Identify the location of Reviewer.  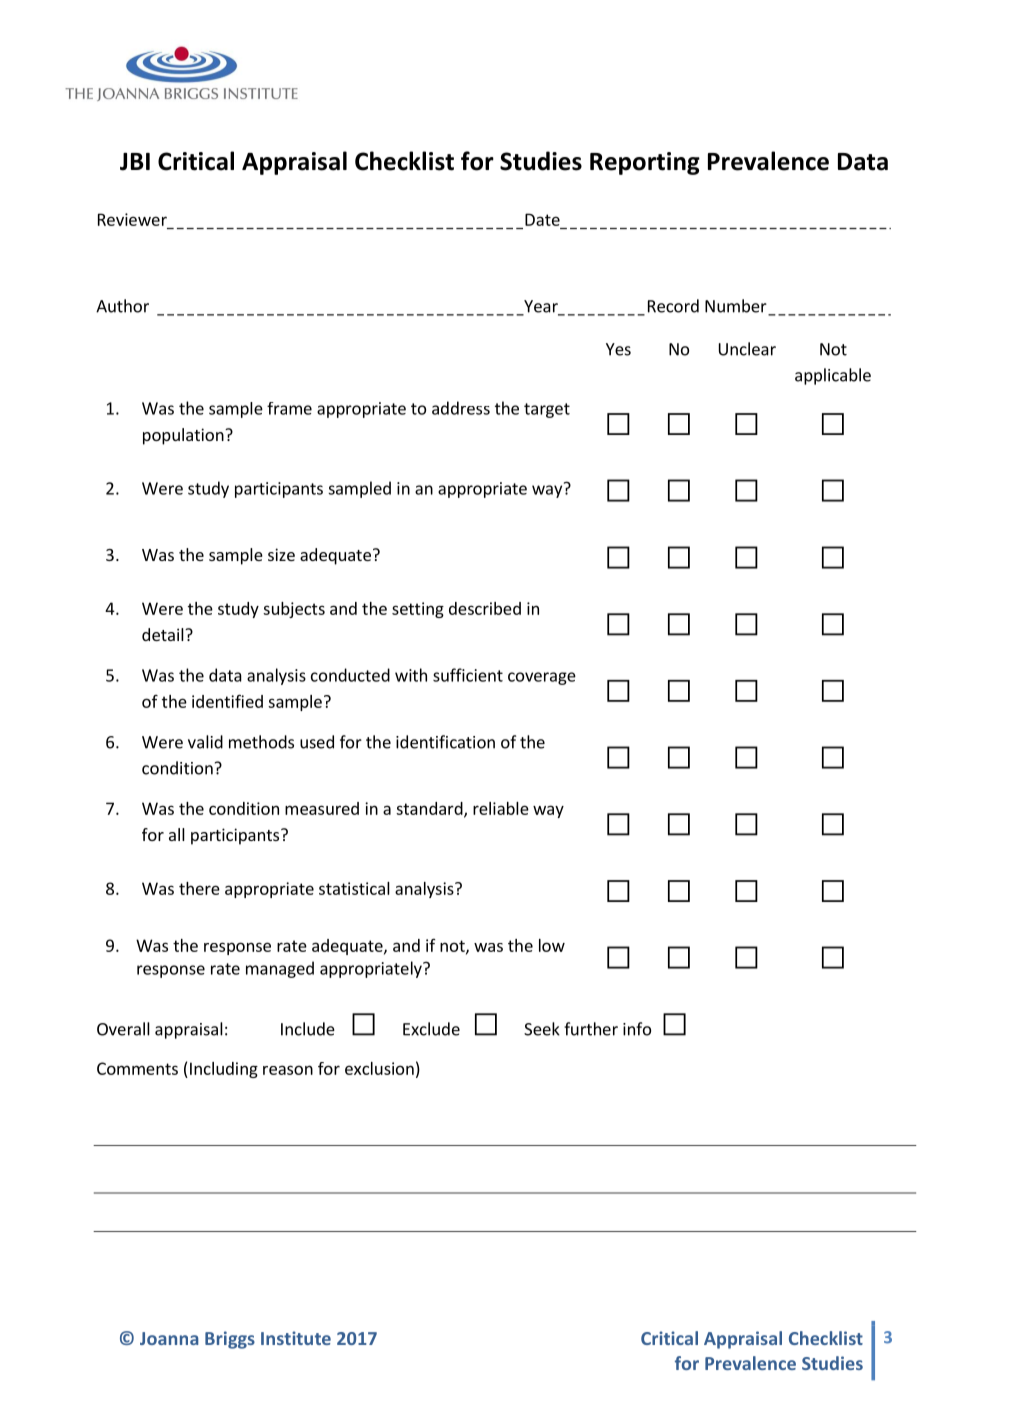
(132, 219).
